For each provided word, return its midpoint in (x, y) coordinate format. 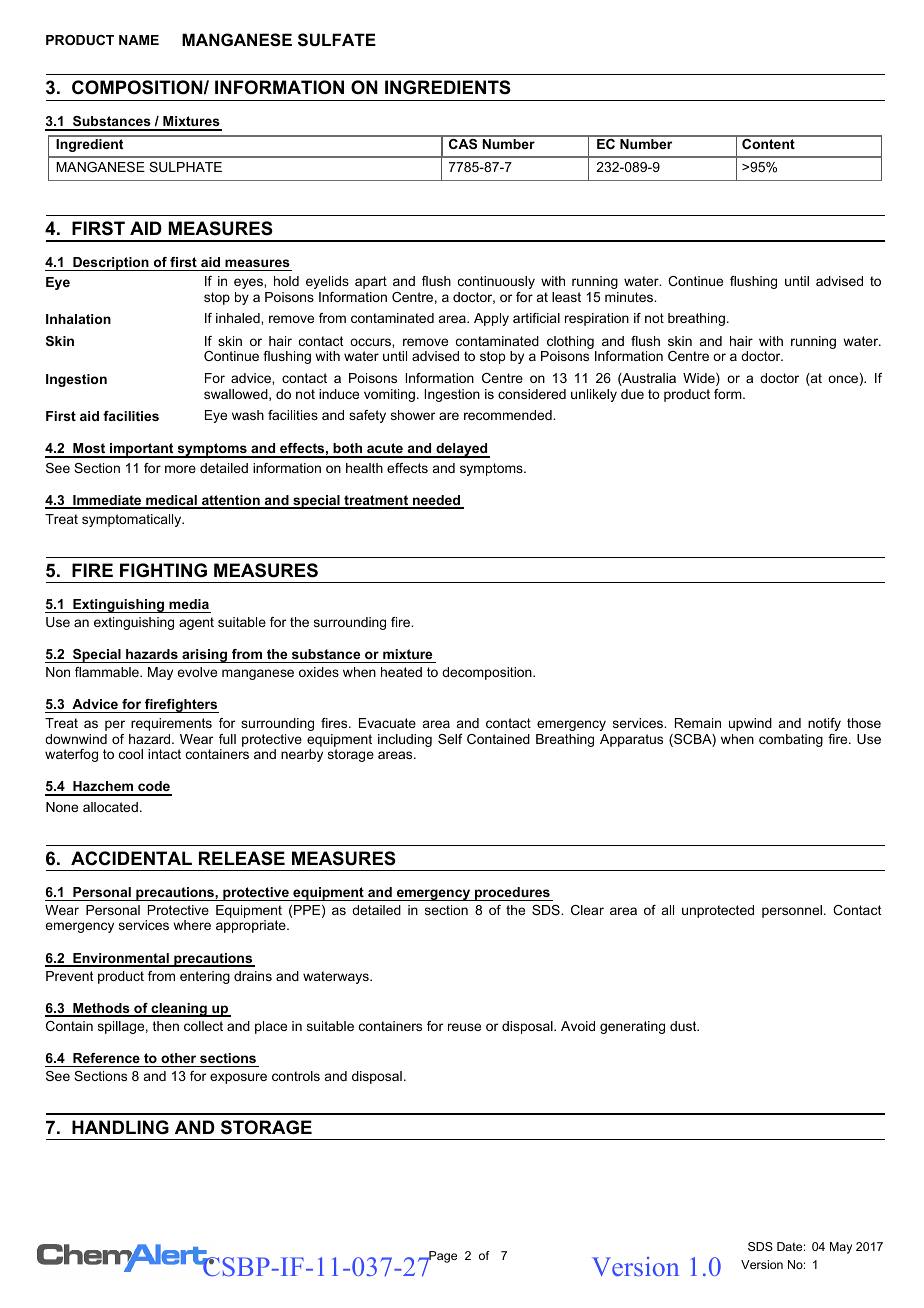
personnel (792, 911)
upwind (750, 724)
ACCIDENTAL (131, 858)
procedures (512, 894)
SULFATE (337, 40)
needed (437, 501)
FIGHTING (163, 570)
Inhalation (78, 319)
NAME (139, 40)
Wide (700, 379)
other (178, 1058)
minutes (630, 297)
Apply (491, 319)
